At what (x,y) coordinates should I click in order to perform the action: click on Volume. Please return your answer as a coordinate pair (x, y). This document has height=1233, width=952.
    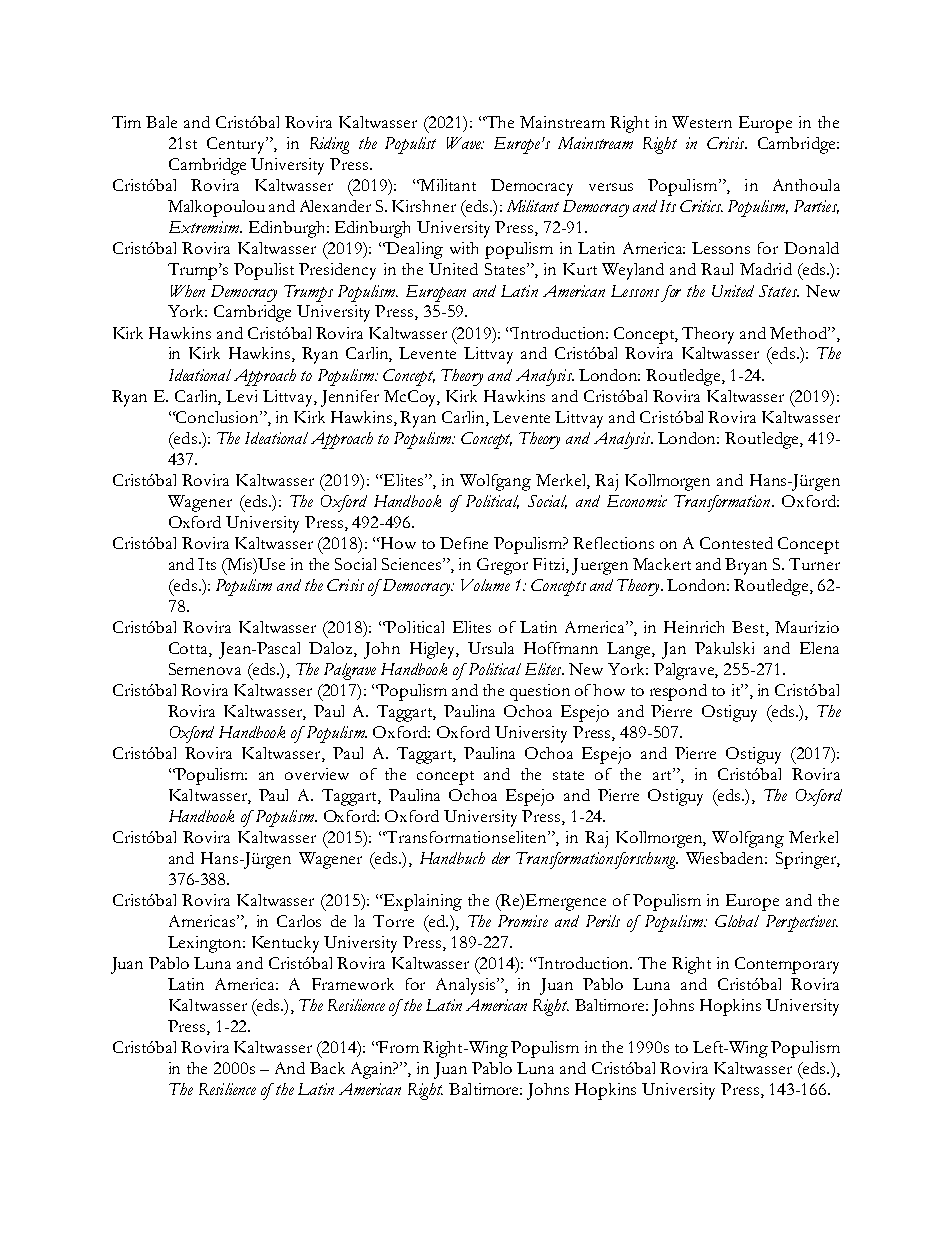
    Looking at the image, I should click on (485, 585).
